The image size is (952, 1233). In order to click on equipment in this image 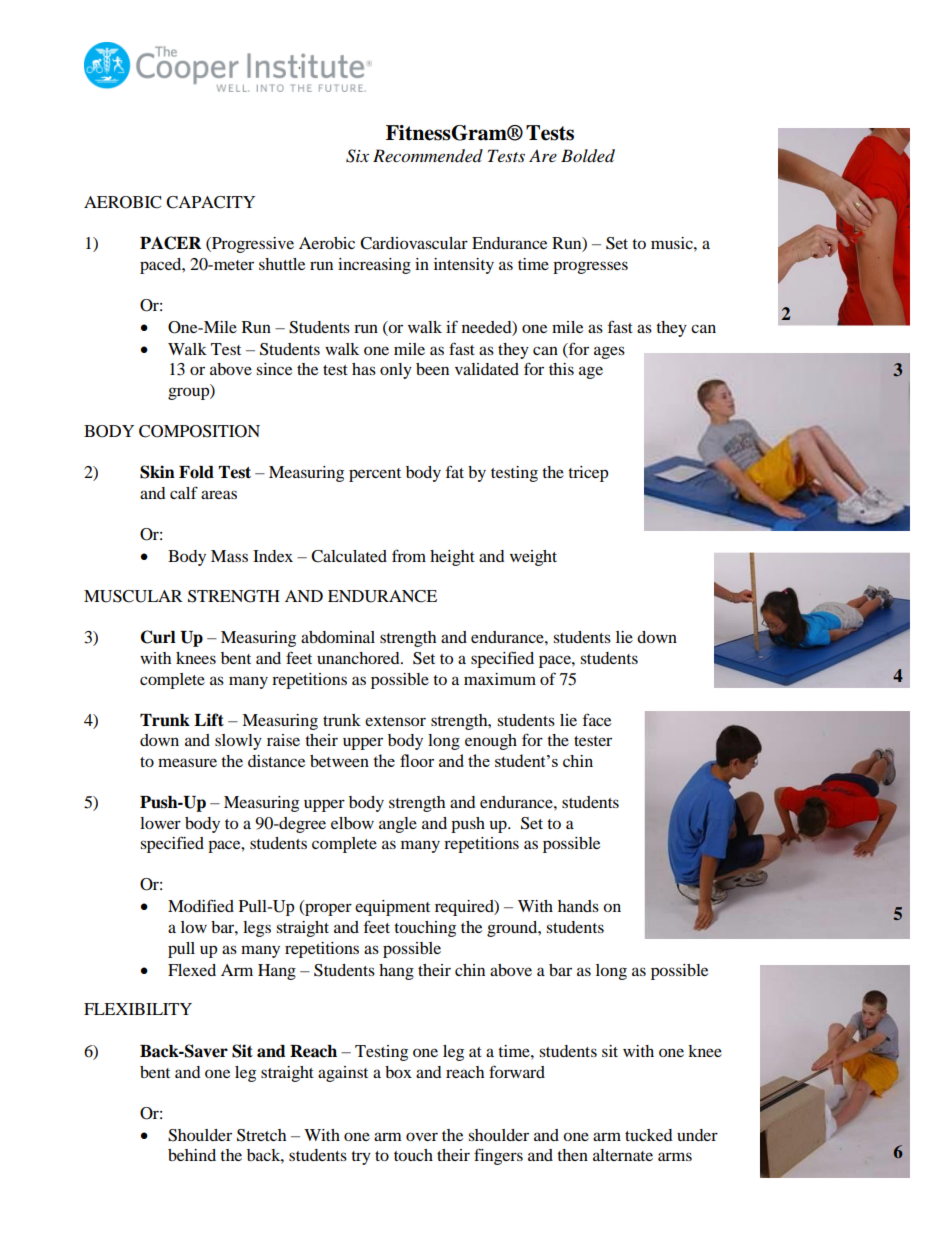, I will do `click(392, 908)`.
